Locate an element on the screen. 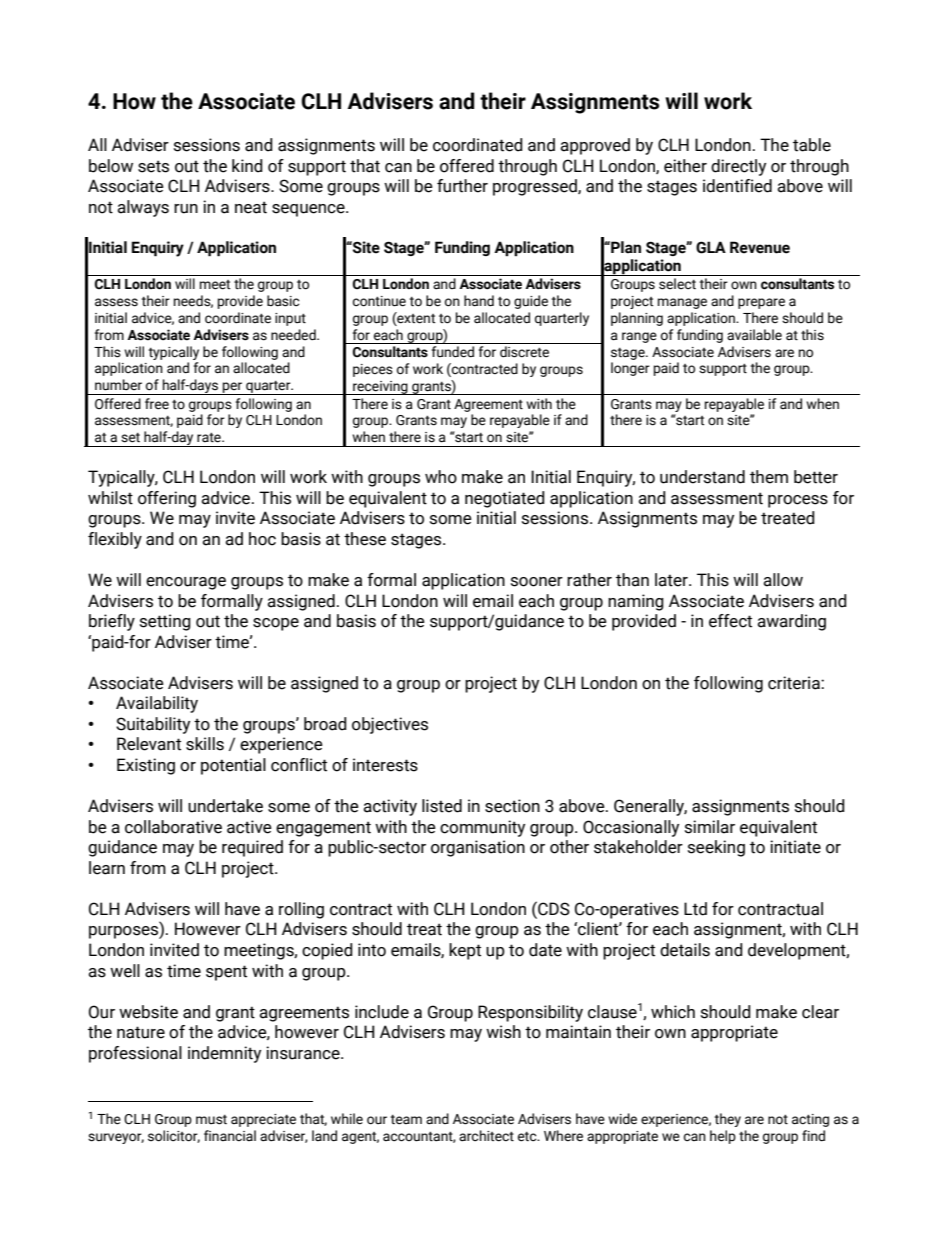  offering is located at coordinates (167, 499).
